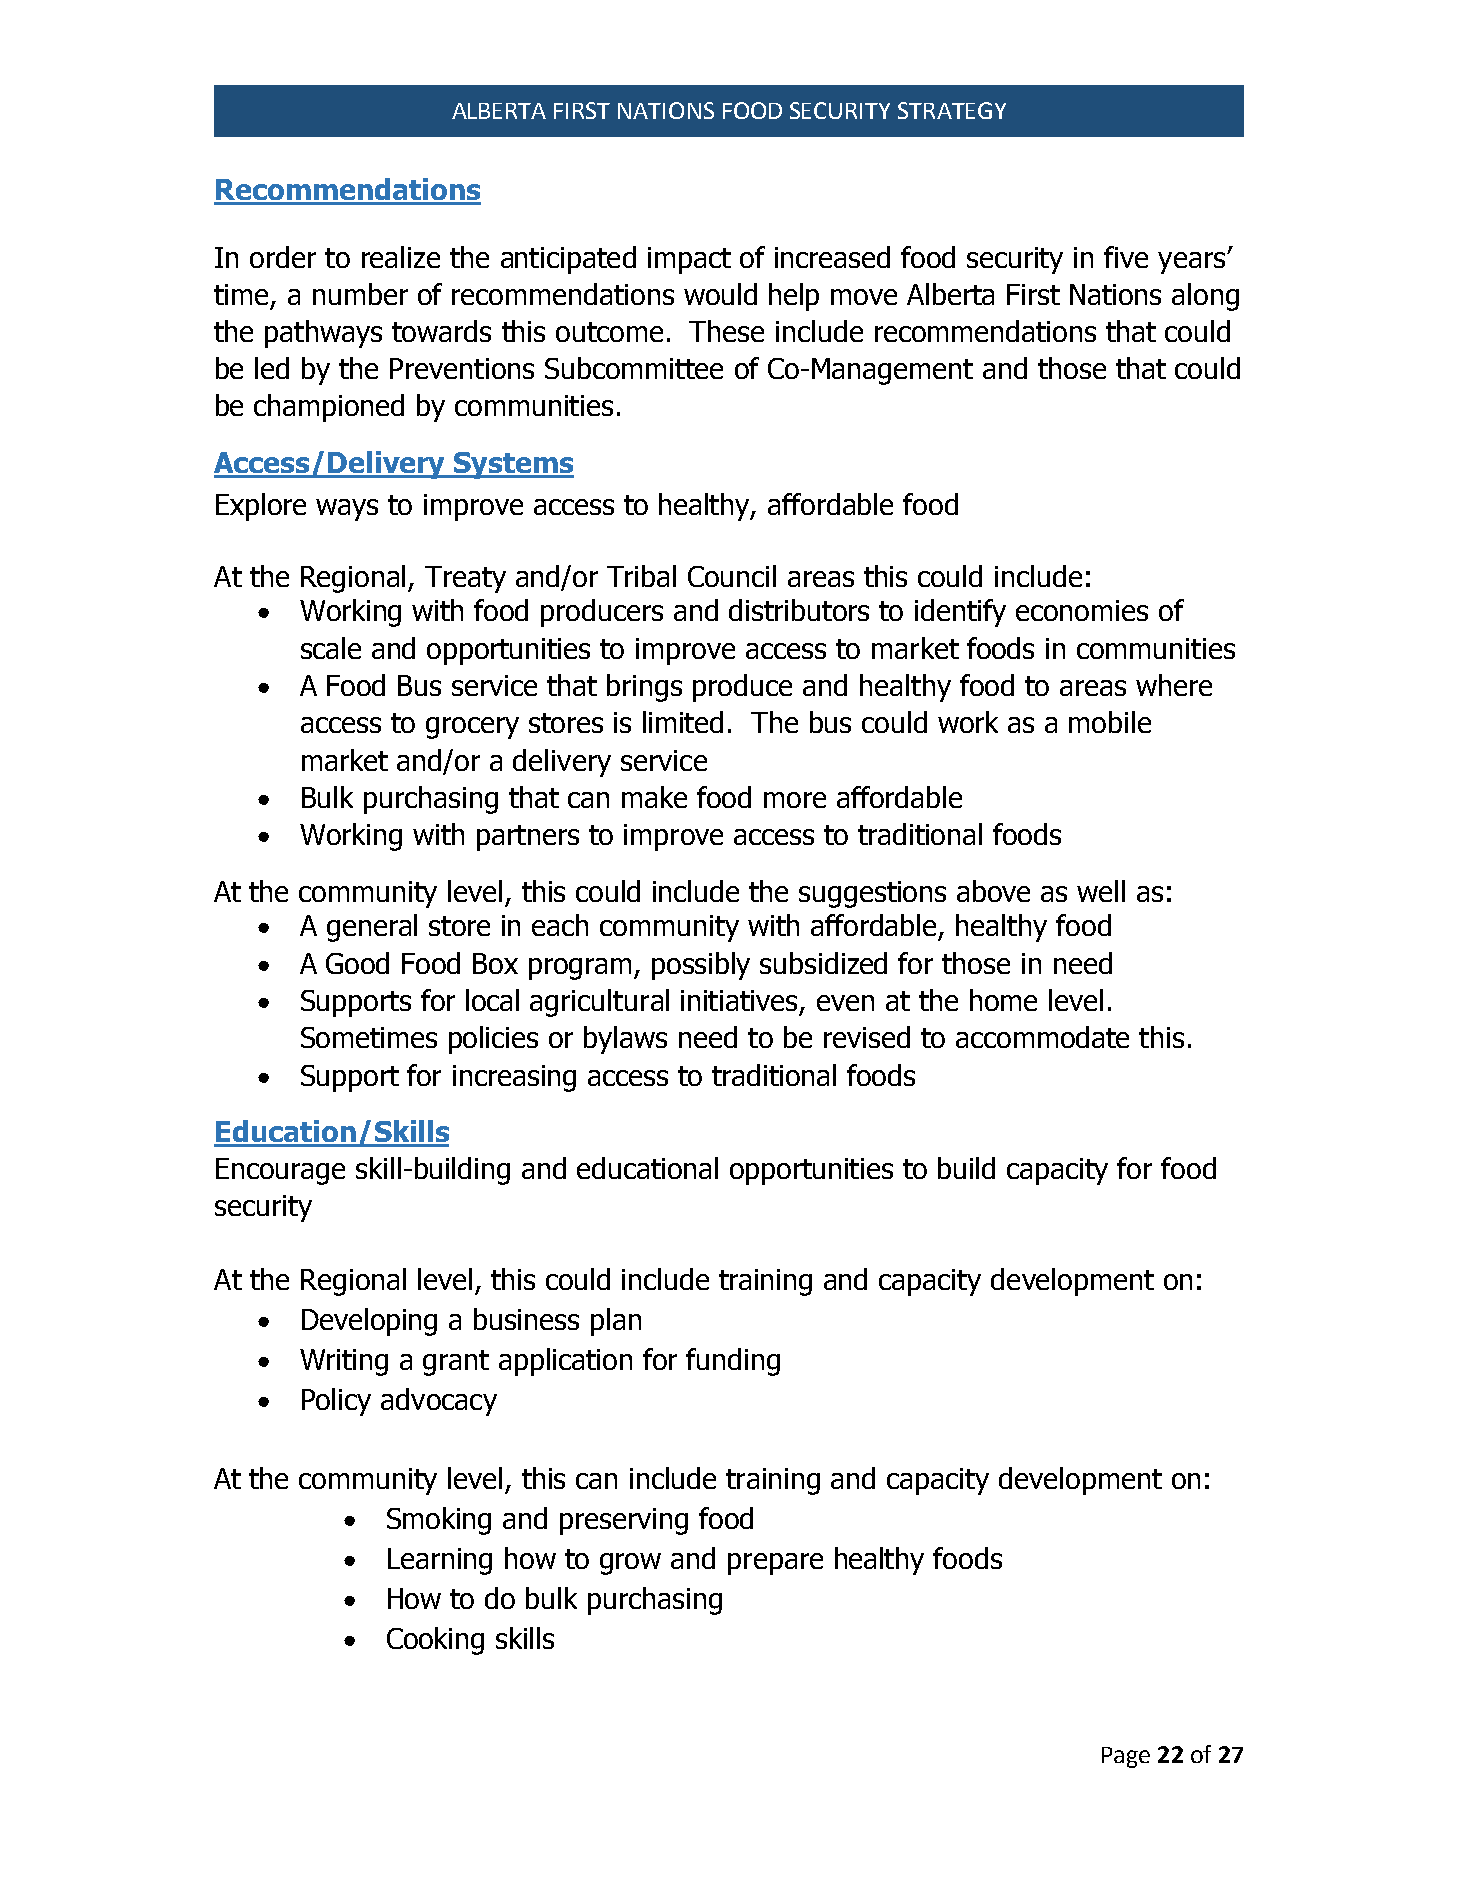  What do you see at coordinates (701, 966) in the page?
I see `possibly` at bounding box center [701, 966].
